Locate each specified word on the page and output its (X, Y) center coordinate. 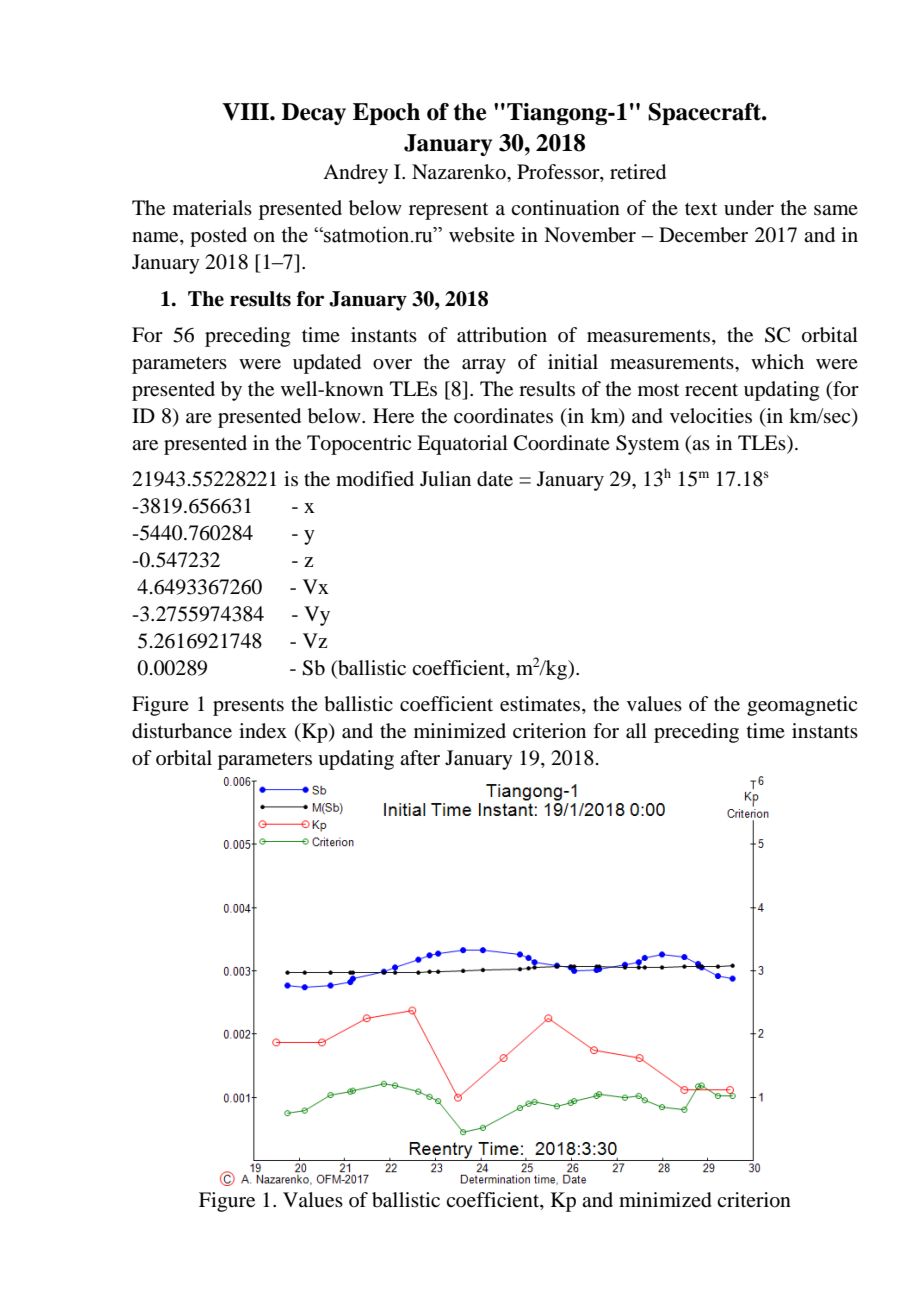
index (263, 731)
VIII (246, 112)
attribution (502, 335)
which (777, 361)
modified (375, 479)
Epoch (386, 114)
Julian (445, 478)
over (392, 364)
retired (638, 172)
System (648, 445)
